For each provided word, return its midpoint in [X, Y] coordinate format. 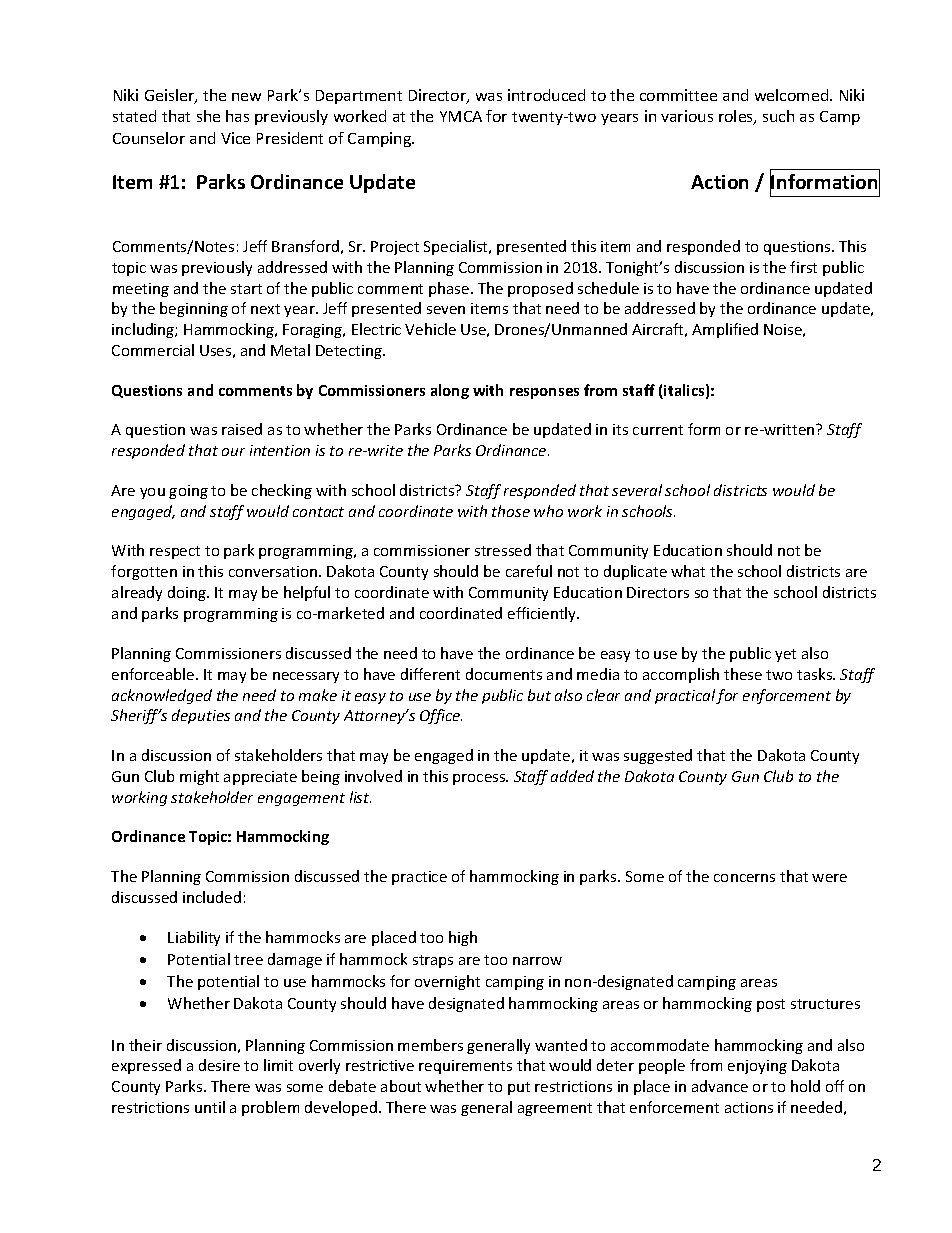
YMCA [461, 116]
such [778, 116]
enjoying [757, 1067]
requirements [465, 1067]
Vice [235, 138]
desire [219, 1065]
